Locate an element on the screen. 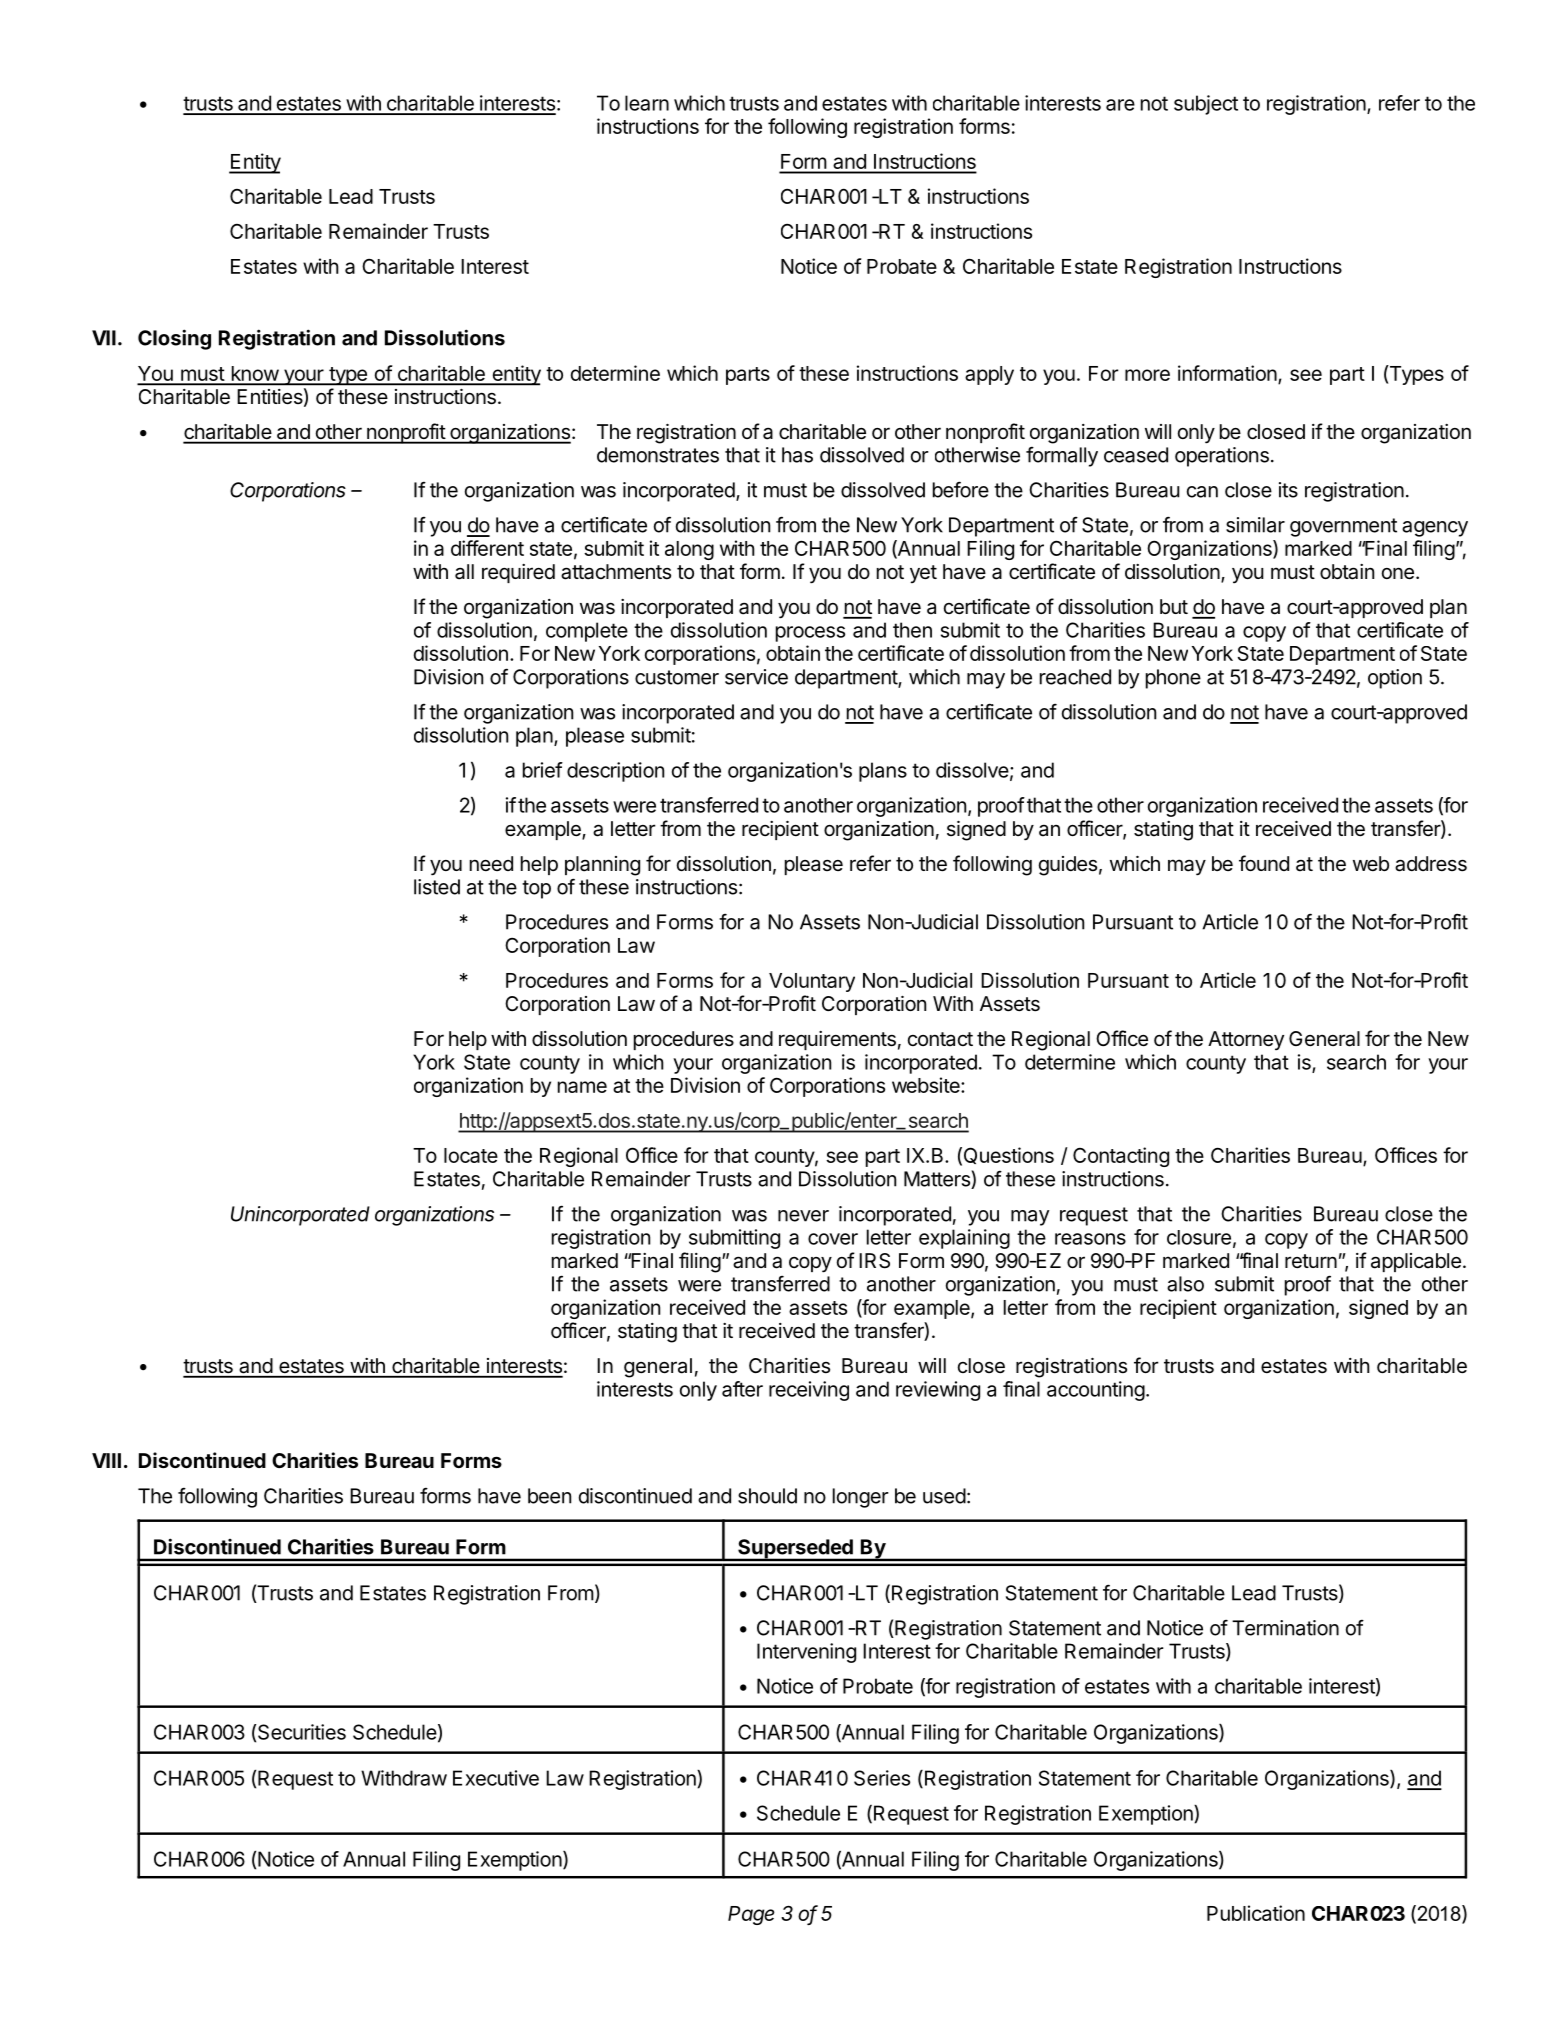  service is located at coordinates (756, 677).
